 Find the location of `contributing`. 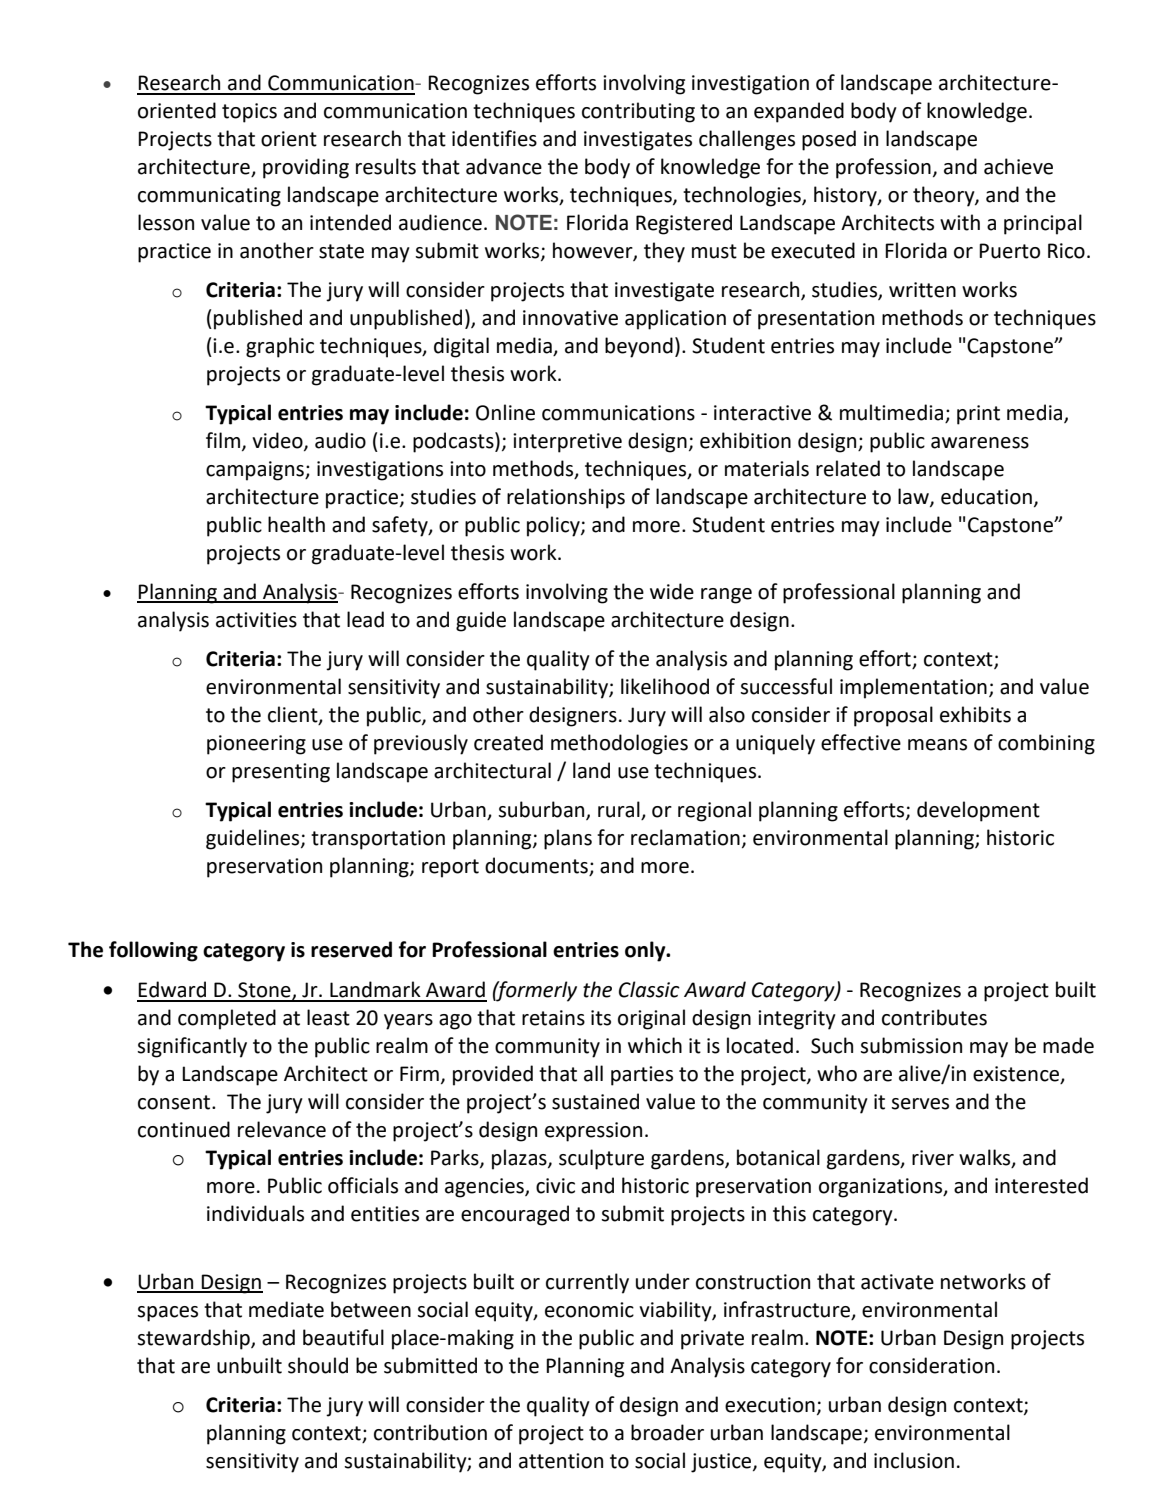

contributing is located at coordinates (638, 112).
